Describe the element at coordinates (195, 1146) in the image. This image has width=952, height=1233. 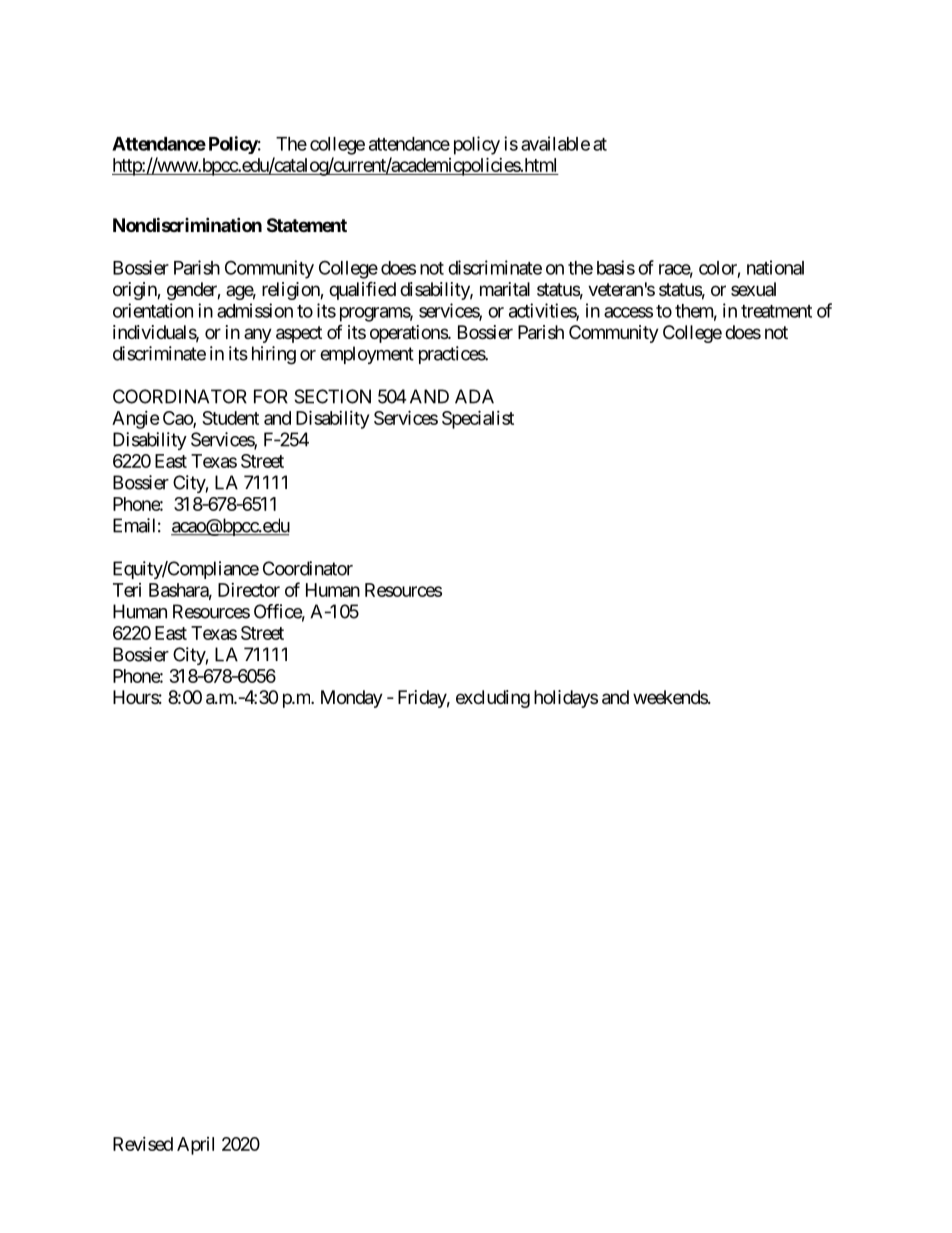
I see `April` at that location.
